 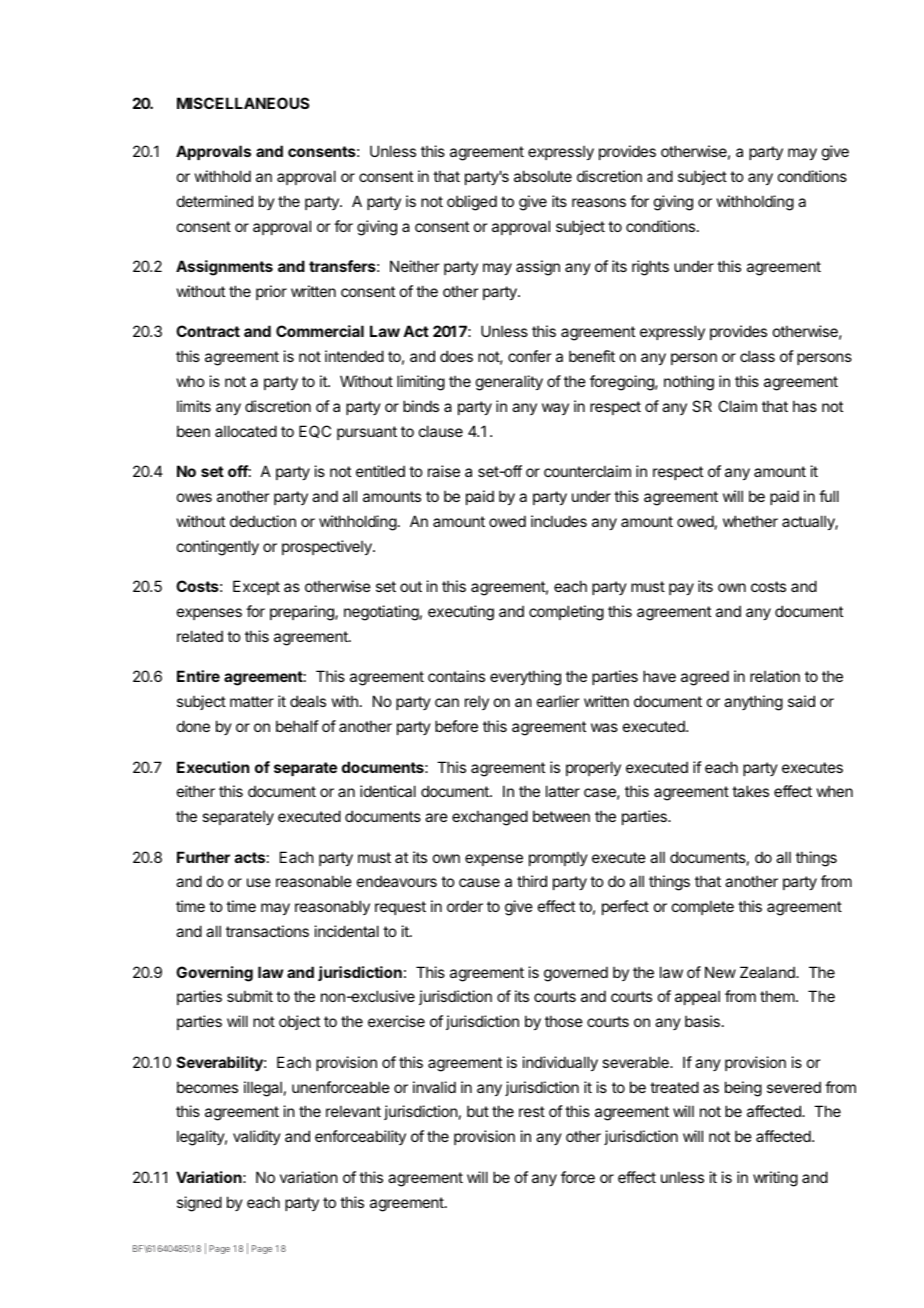 What do you see at coordinates (543, 176) in the page?
I see `absolute` at bounding box center [543, 176].
